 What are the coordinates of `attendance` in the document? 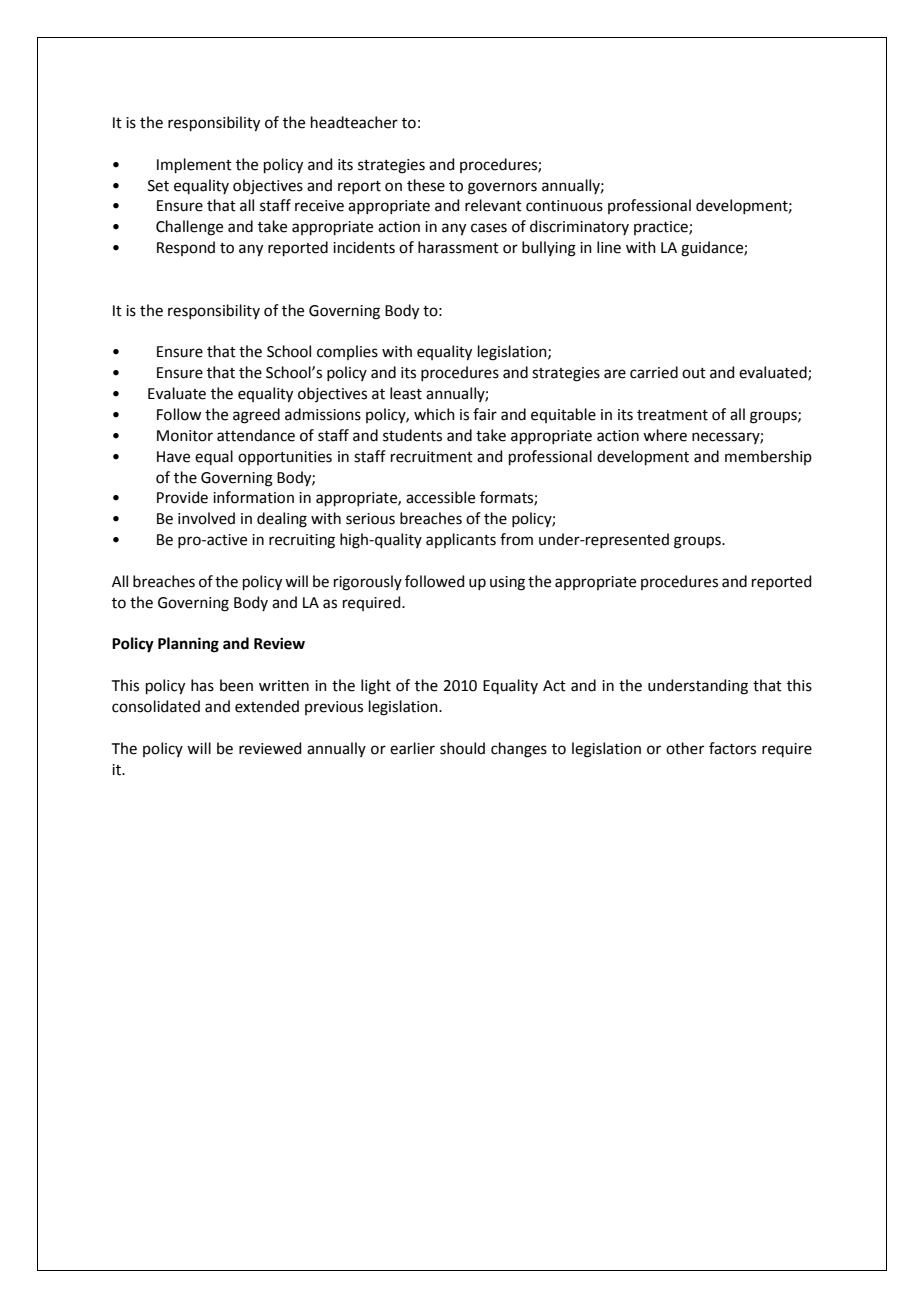 It's located at (256, 435).
